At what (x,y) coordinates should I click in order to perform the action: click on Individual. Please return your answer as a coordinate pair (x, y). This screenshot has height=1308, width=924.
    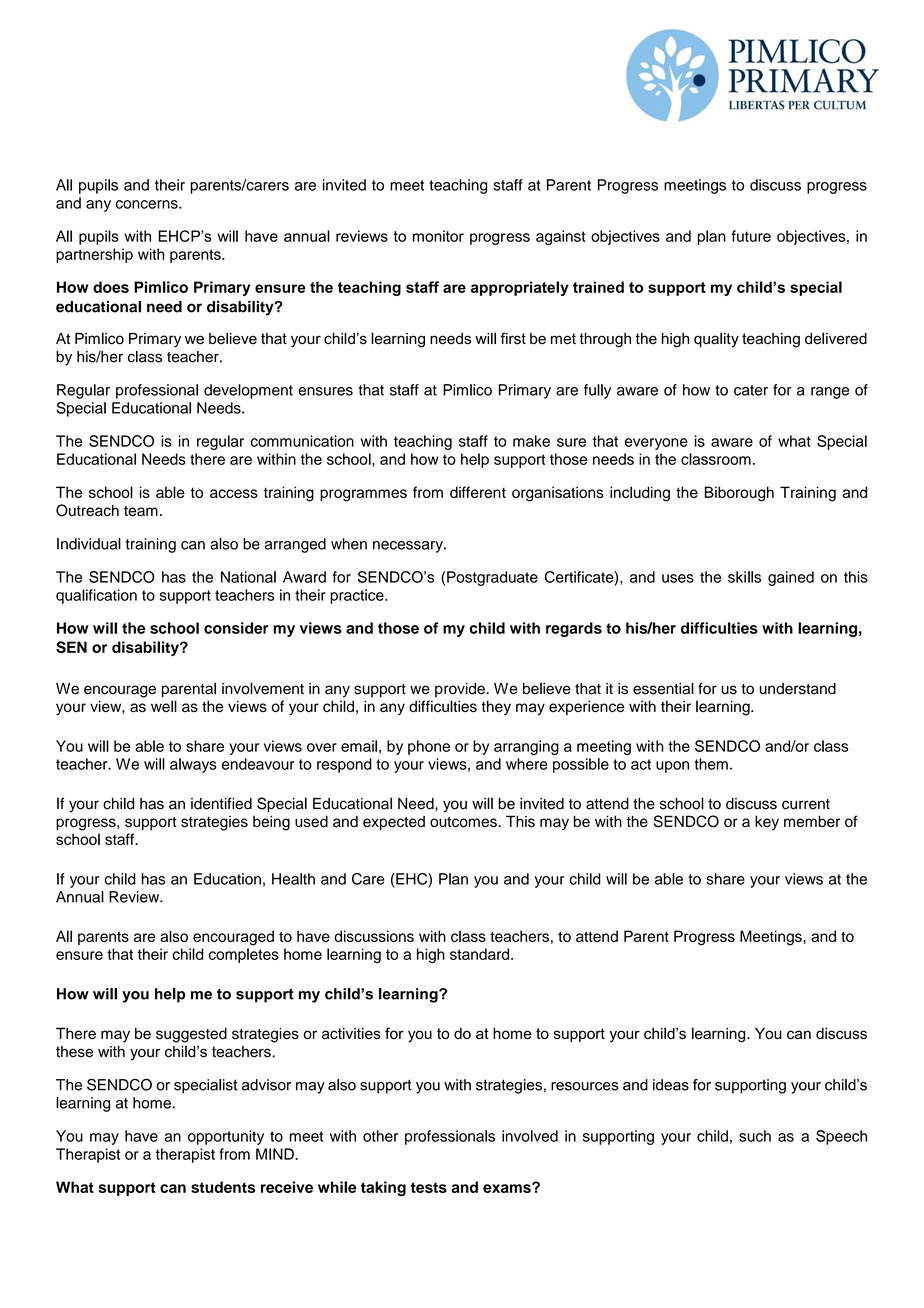
    Looking at the image, I should click on (89, 544).
